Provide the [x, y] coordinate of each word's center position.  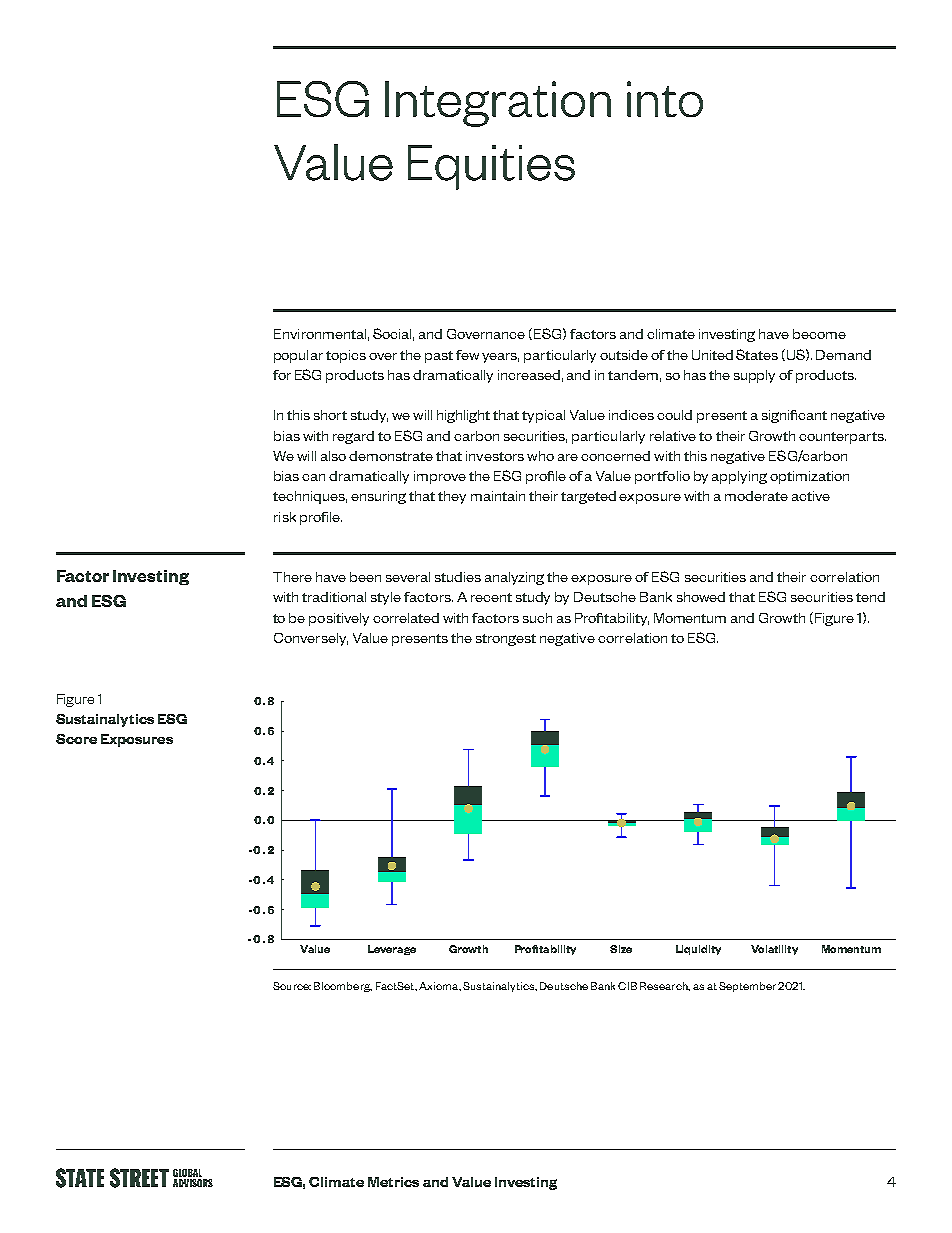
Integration [498, 104]
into [665, 99]
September [747, 987]
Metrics [393, 1182]
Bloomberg [343, 987]
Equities [491, 167]
